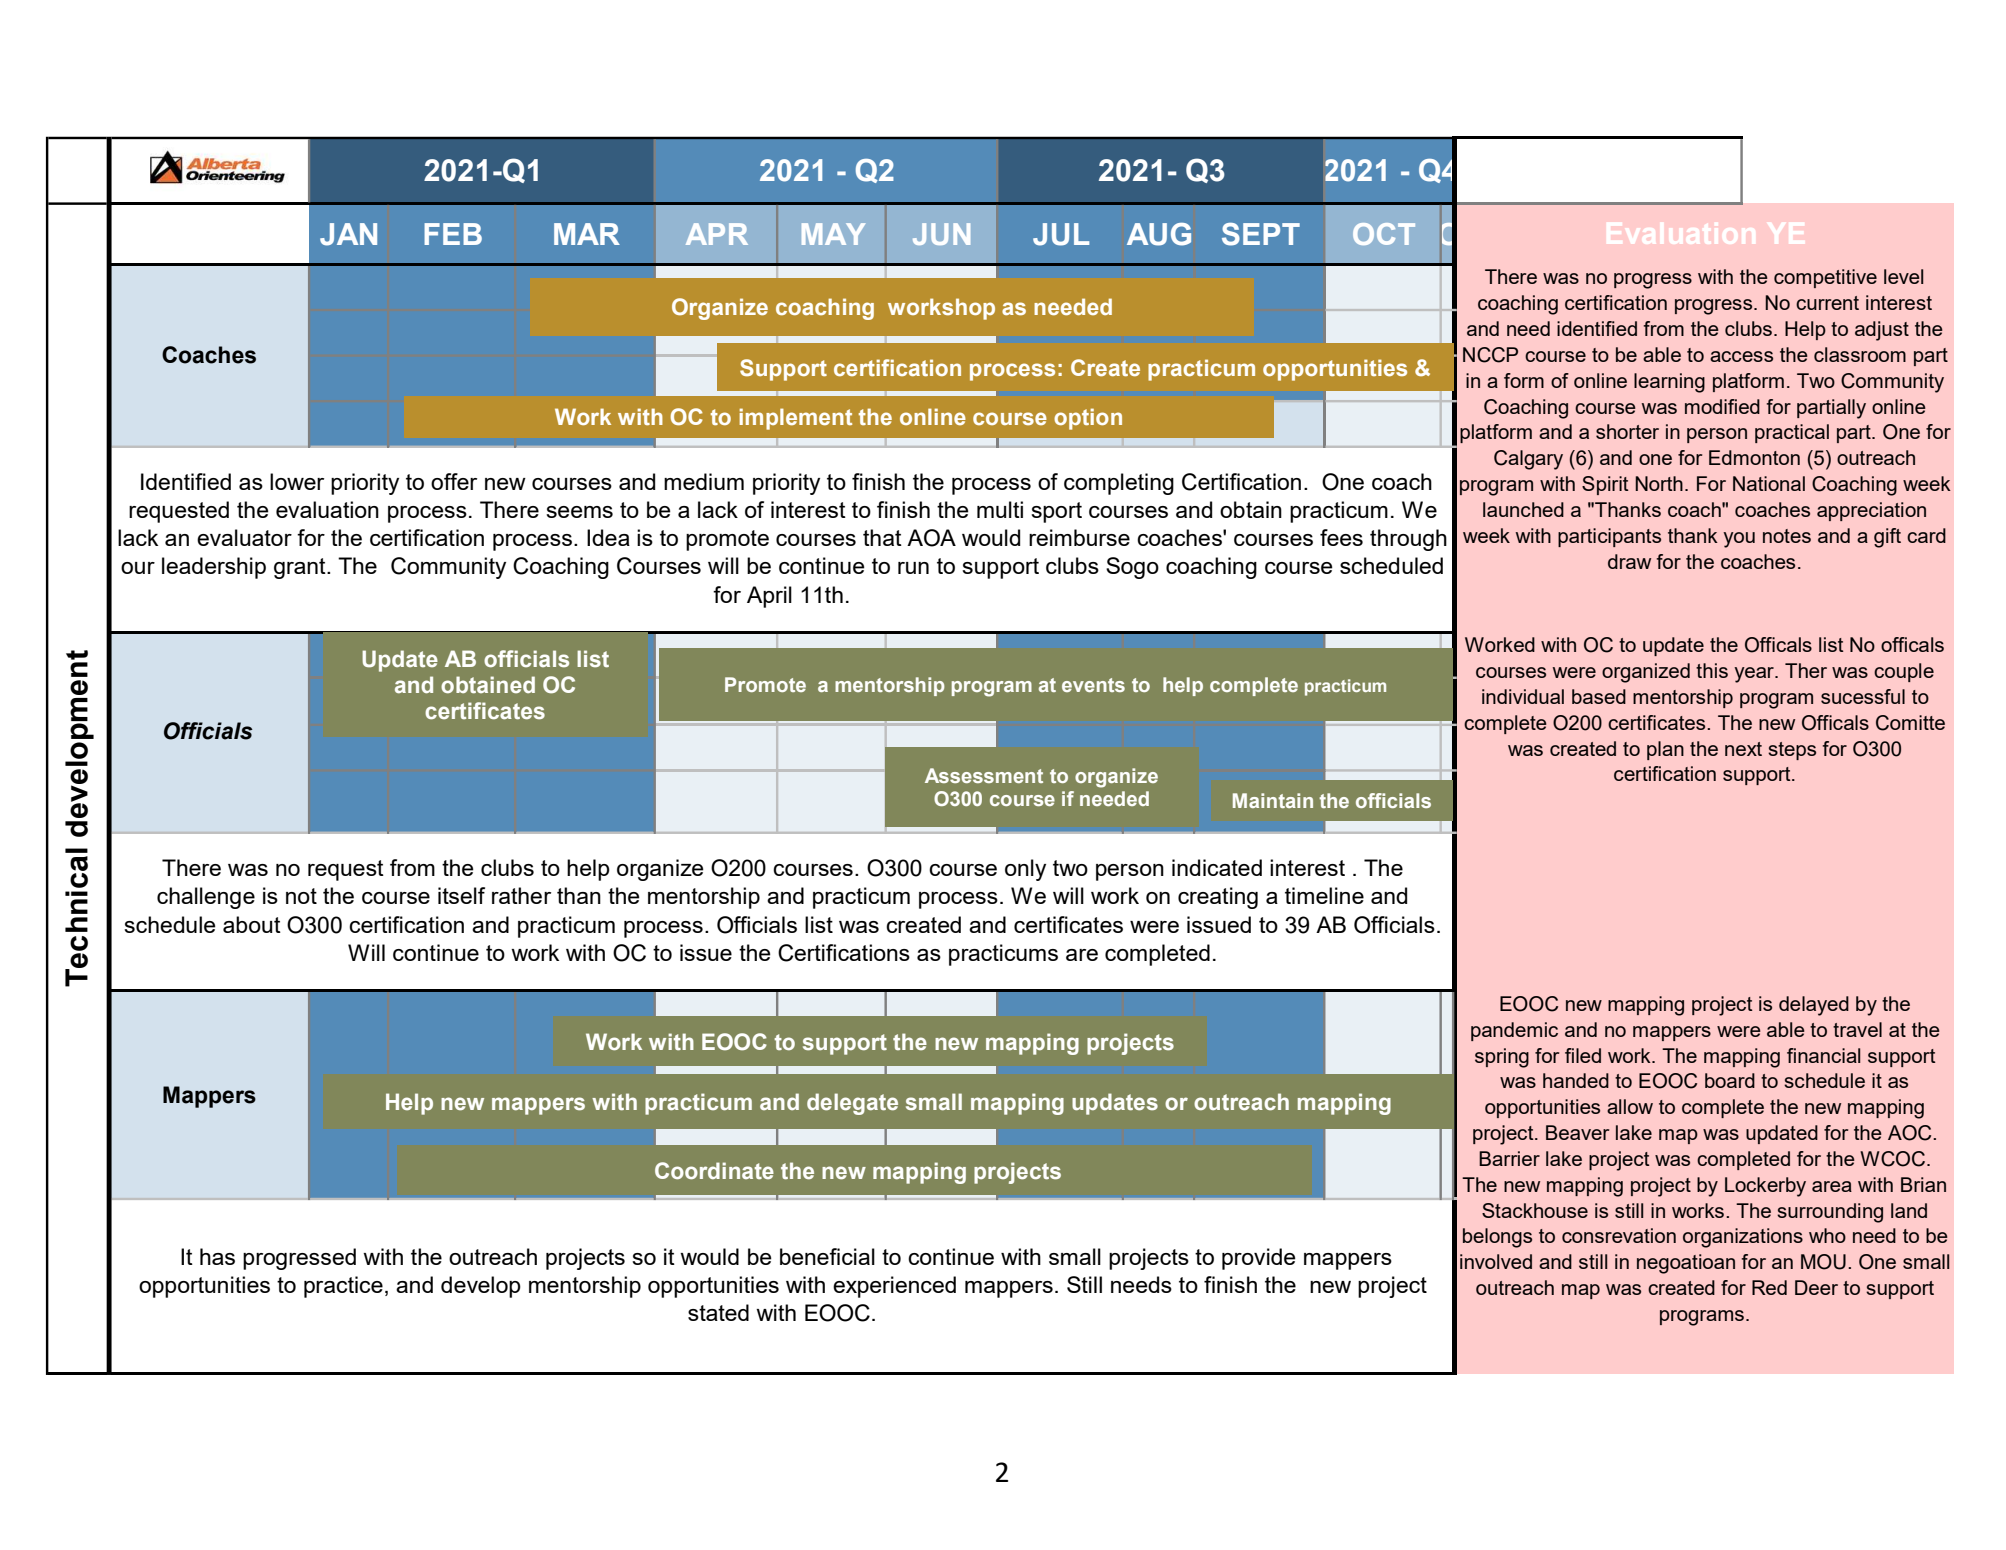 Image resolution: width=2006 pixels, height=1550 pixels. What do you see at coordinates (1769, 1287) in the screenshot?
I see `Red` at bounding box center [1769, 1287].
